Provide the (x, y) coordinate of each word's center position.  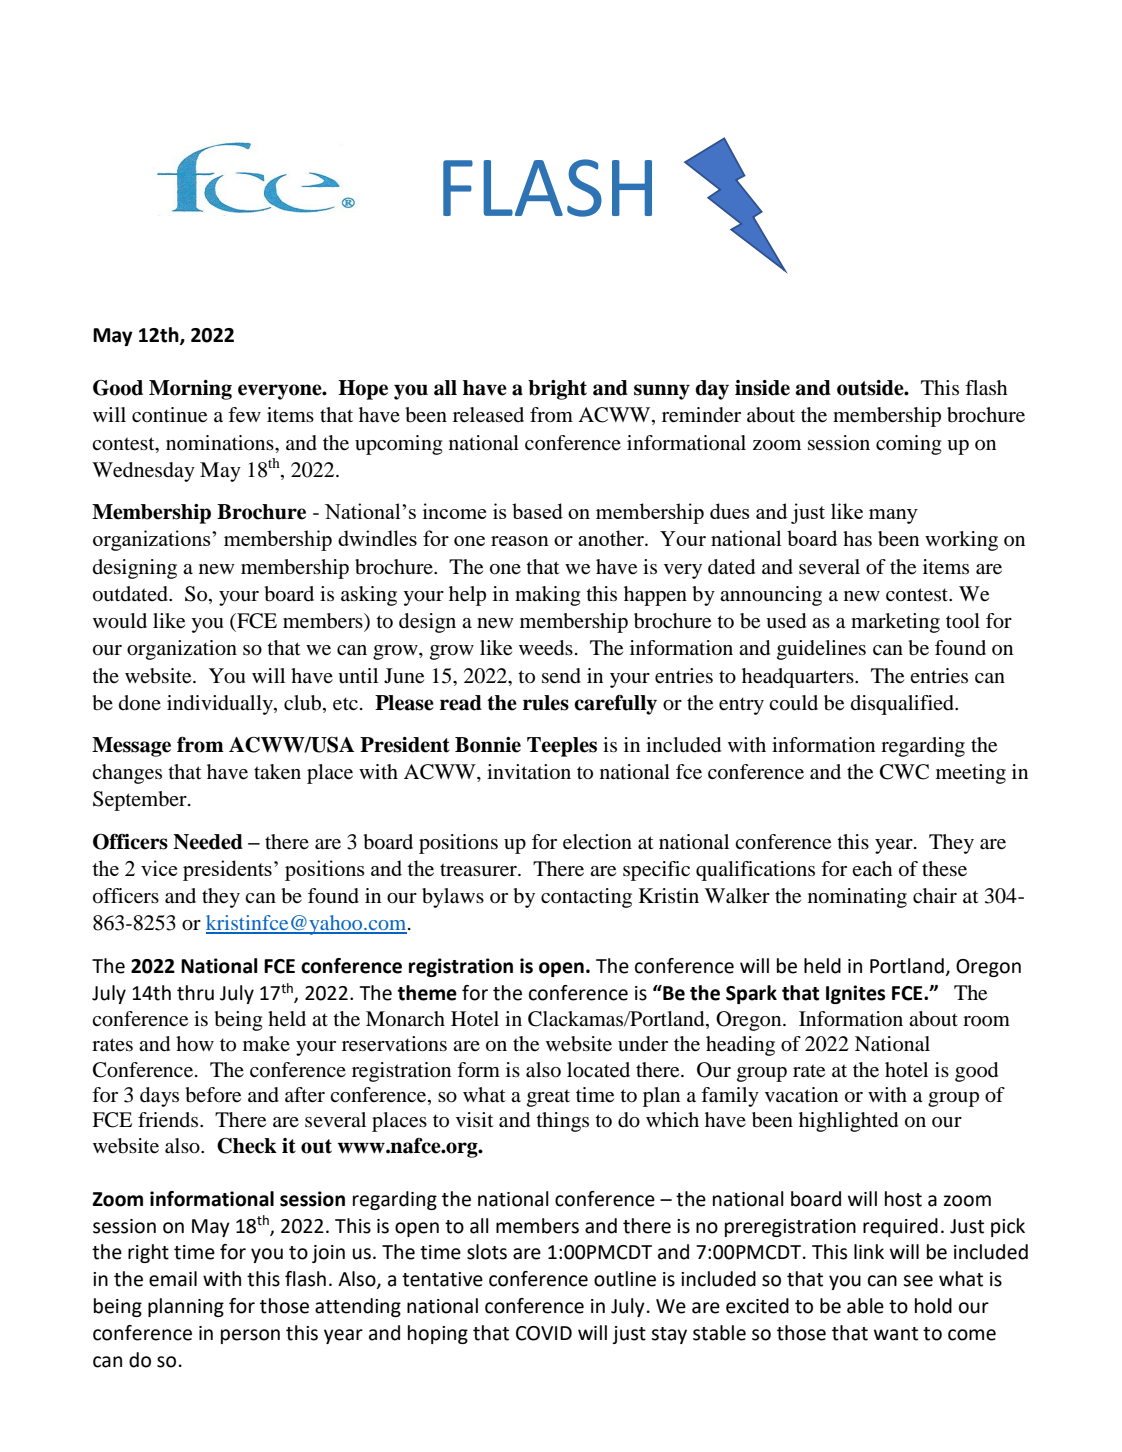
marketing (895, 623)
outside (871, 388)
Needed (208, 842)
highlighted (848, 1122)
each (872, 868)
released (488, 415)
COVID (544, 1333)
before (213, 1095)
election (597, 842)
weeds (546, 648)
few (244, 415)
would (120, 621)
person (250, 1336)
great (548, 1098)
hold (933, 1306)
